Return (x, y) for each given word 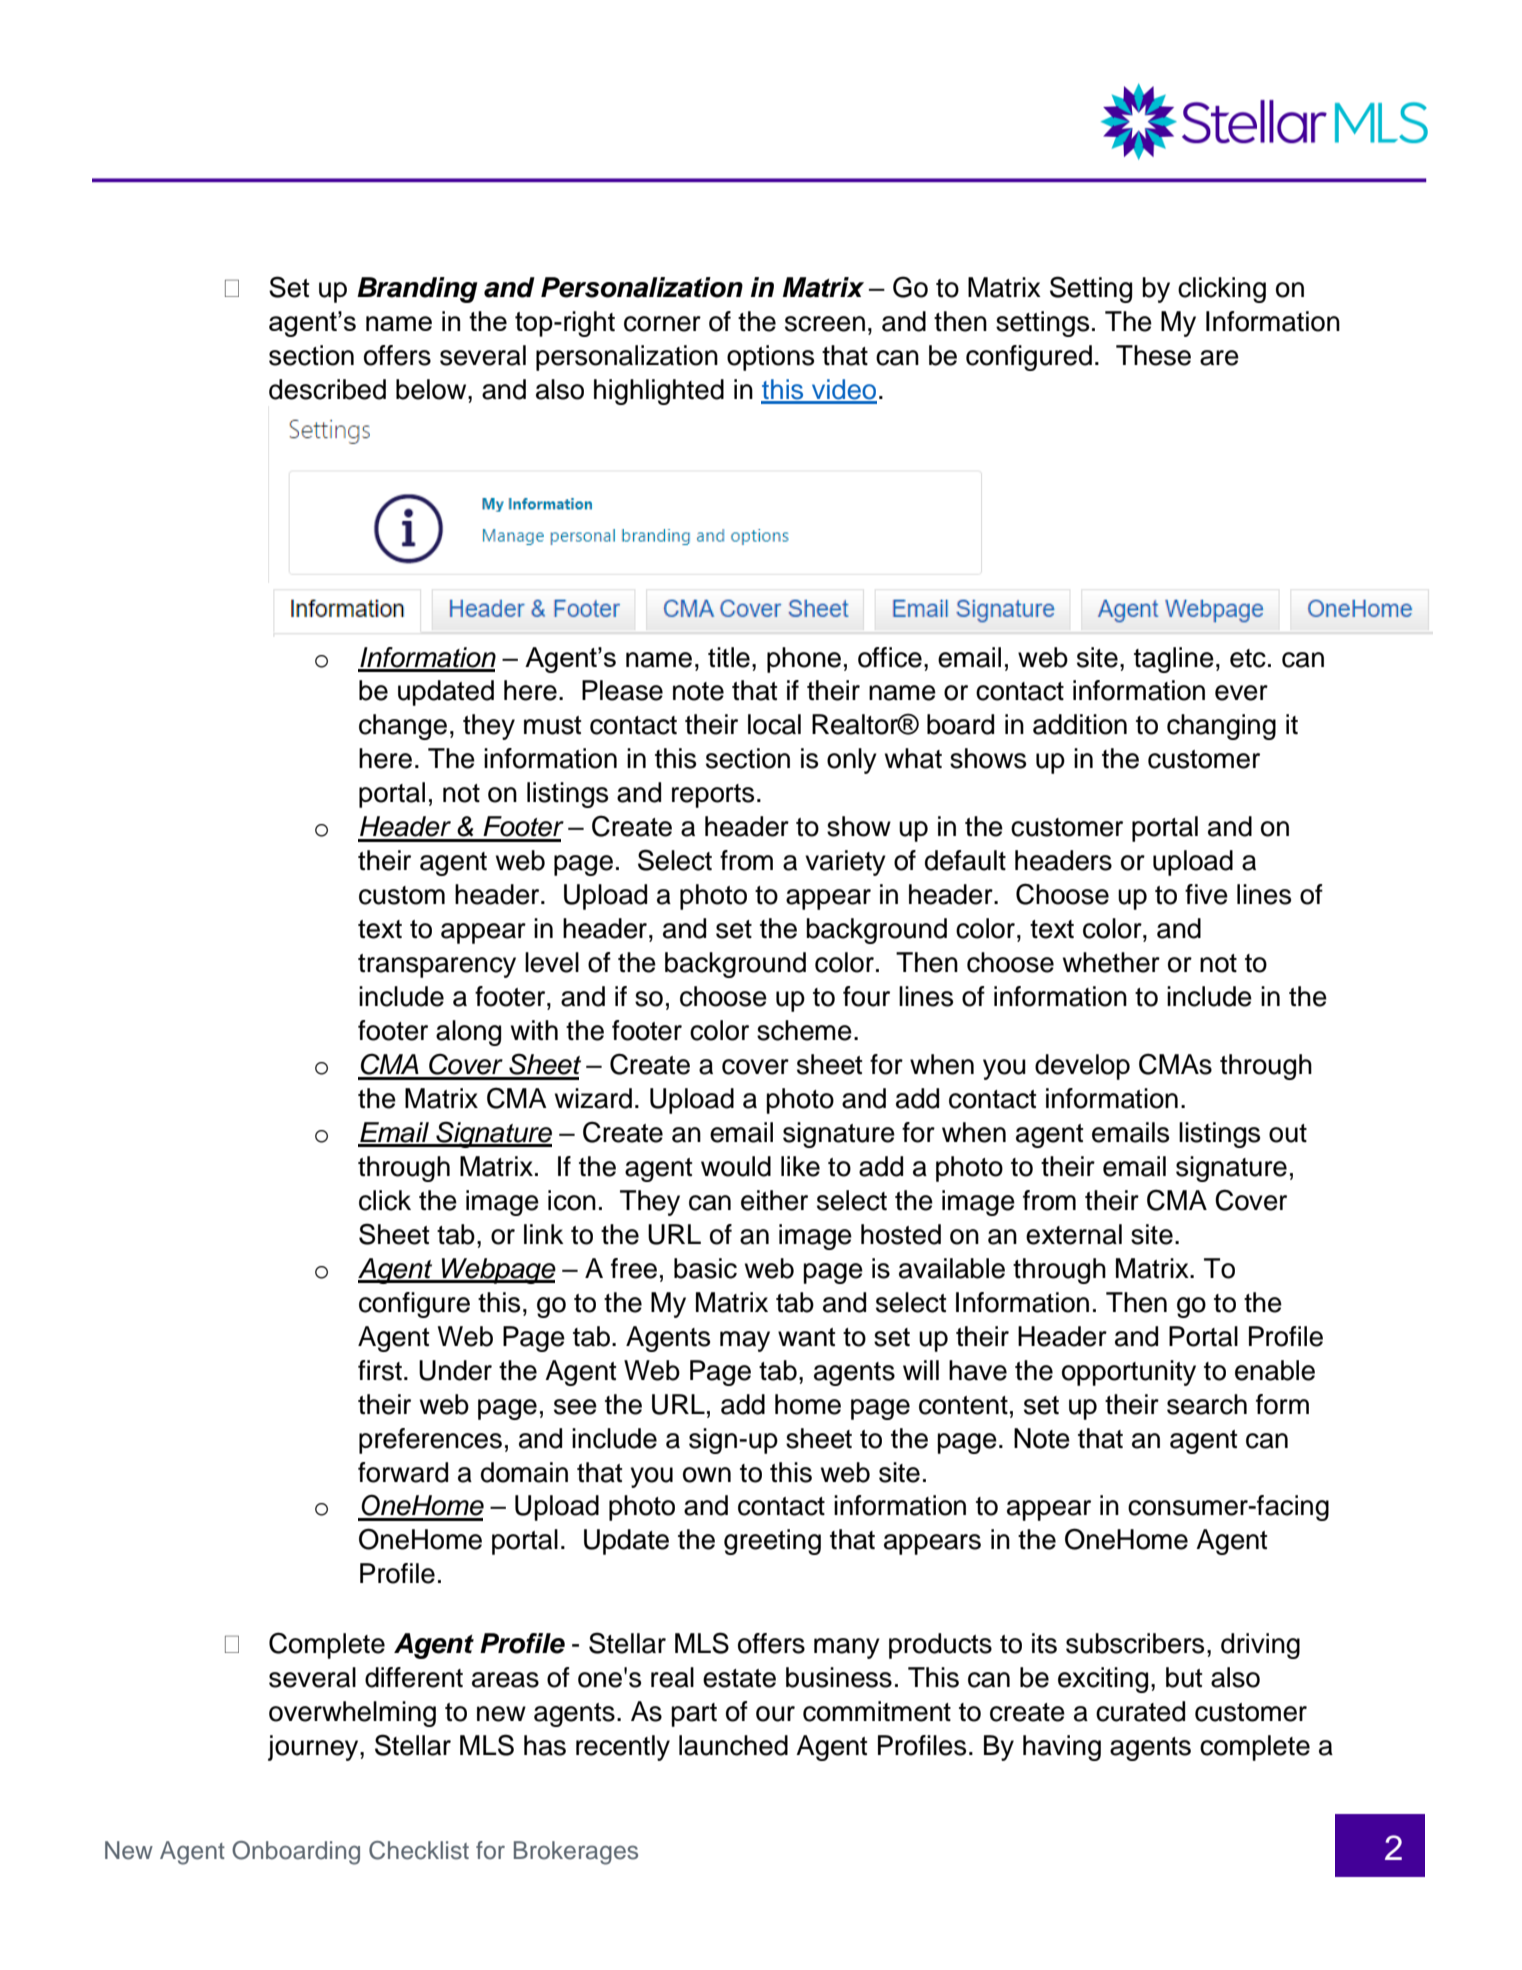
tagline (1174, 660)
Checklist (419, 1850)
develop (1082, 1067)
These (1153, 355)
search (1207, 1404)
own (707, 1475)
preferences (430, 1441)
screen (825, 324)
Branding (417, 290)
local (774, 724)
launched (733, 1745)
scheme (804, 1030)
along (468, 1033)
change (403, 727)
